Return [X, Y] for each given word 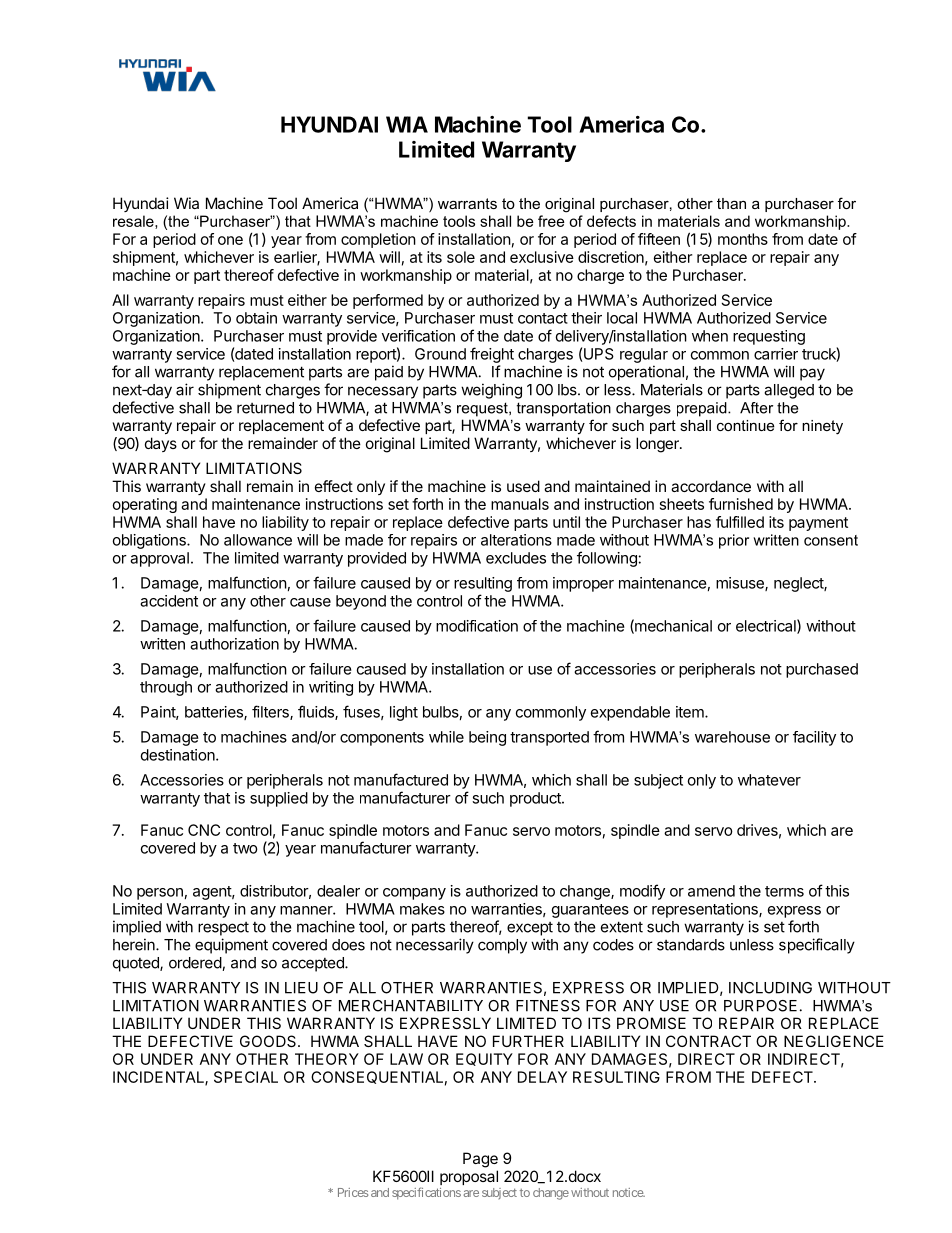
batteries [215, 713]
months [743, 239]
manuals [520, 504]
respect [223, 929]
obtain [256, 318]
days [161, 444]
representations [706, 910]
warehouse [732, 737]
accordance [711, 486]
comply [502, 946]
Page [480, 1160]
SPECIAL [246, 1077]
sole [461, 257]
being [487, 738]
